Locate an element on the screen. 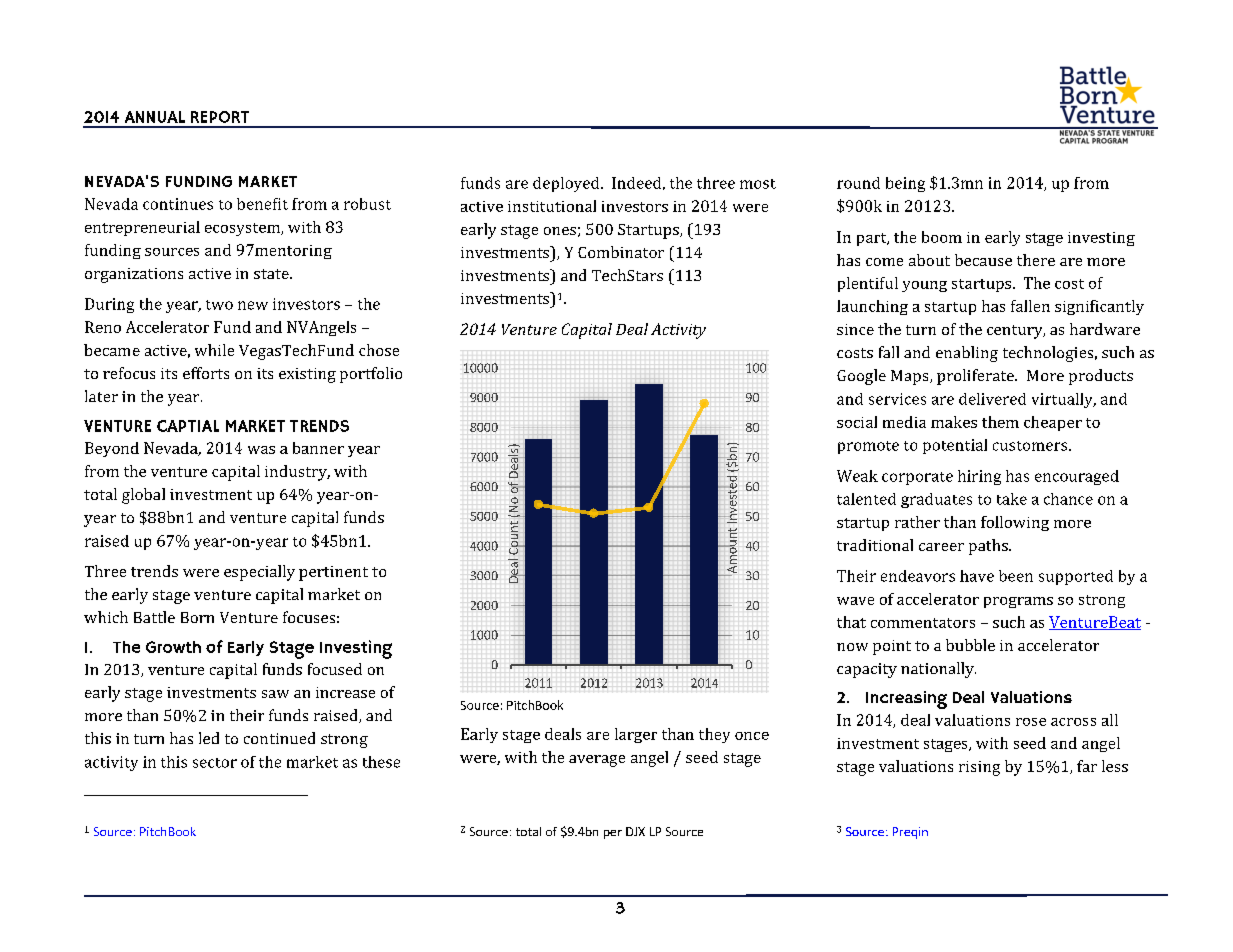  average is located at coordinates (597, 761).
